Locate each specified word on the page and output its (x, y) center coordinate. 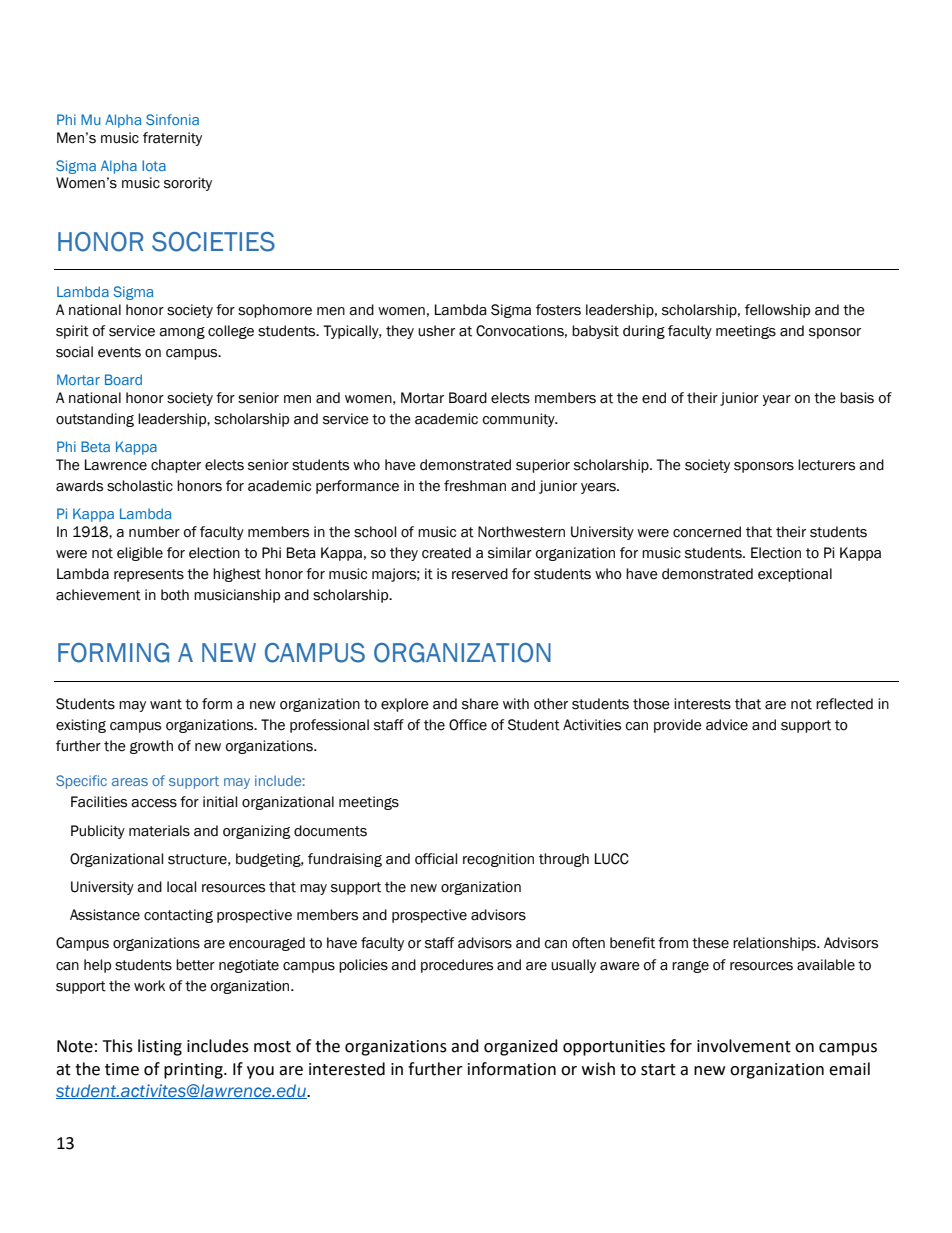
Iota (154, 165)
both (175, 595)
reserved (480, 574)
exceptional (795, 575)
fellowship (777, 311)
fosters (558, 310)
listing (160, 1047)
